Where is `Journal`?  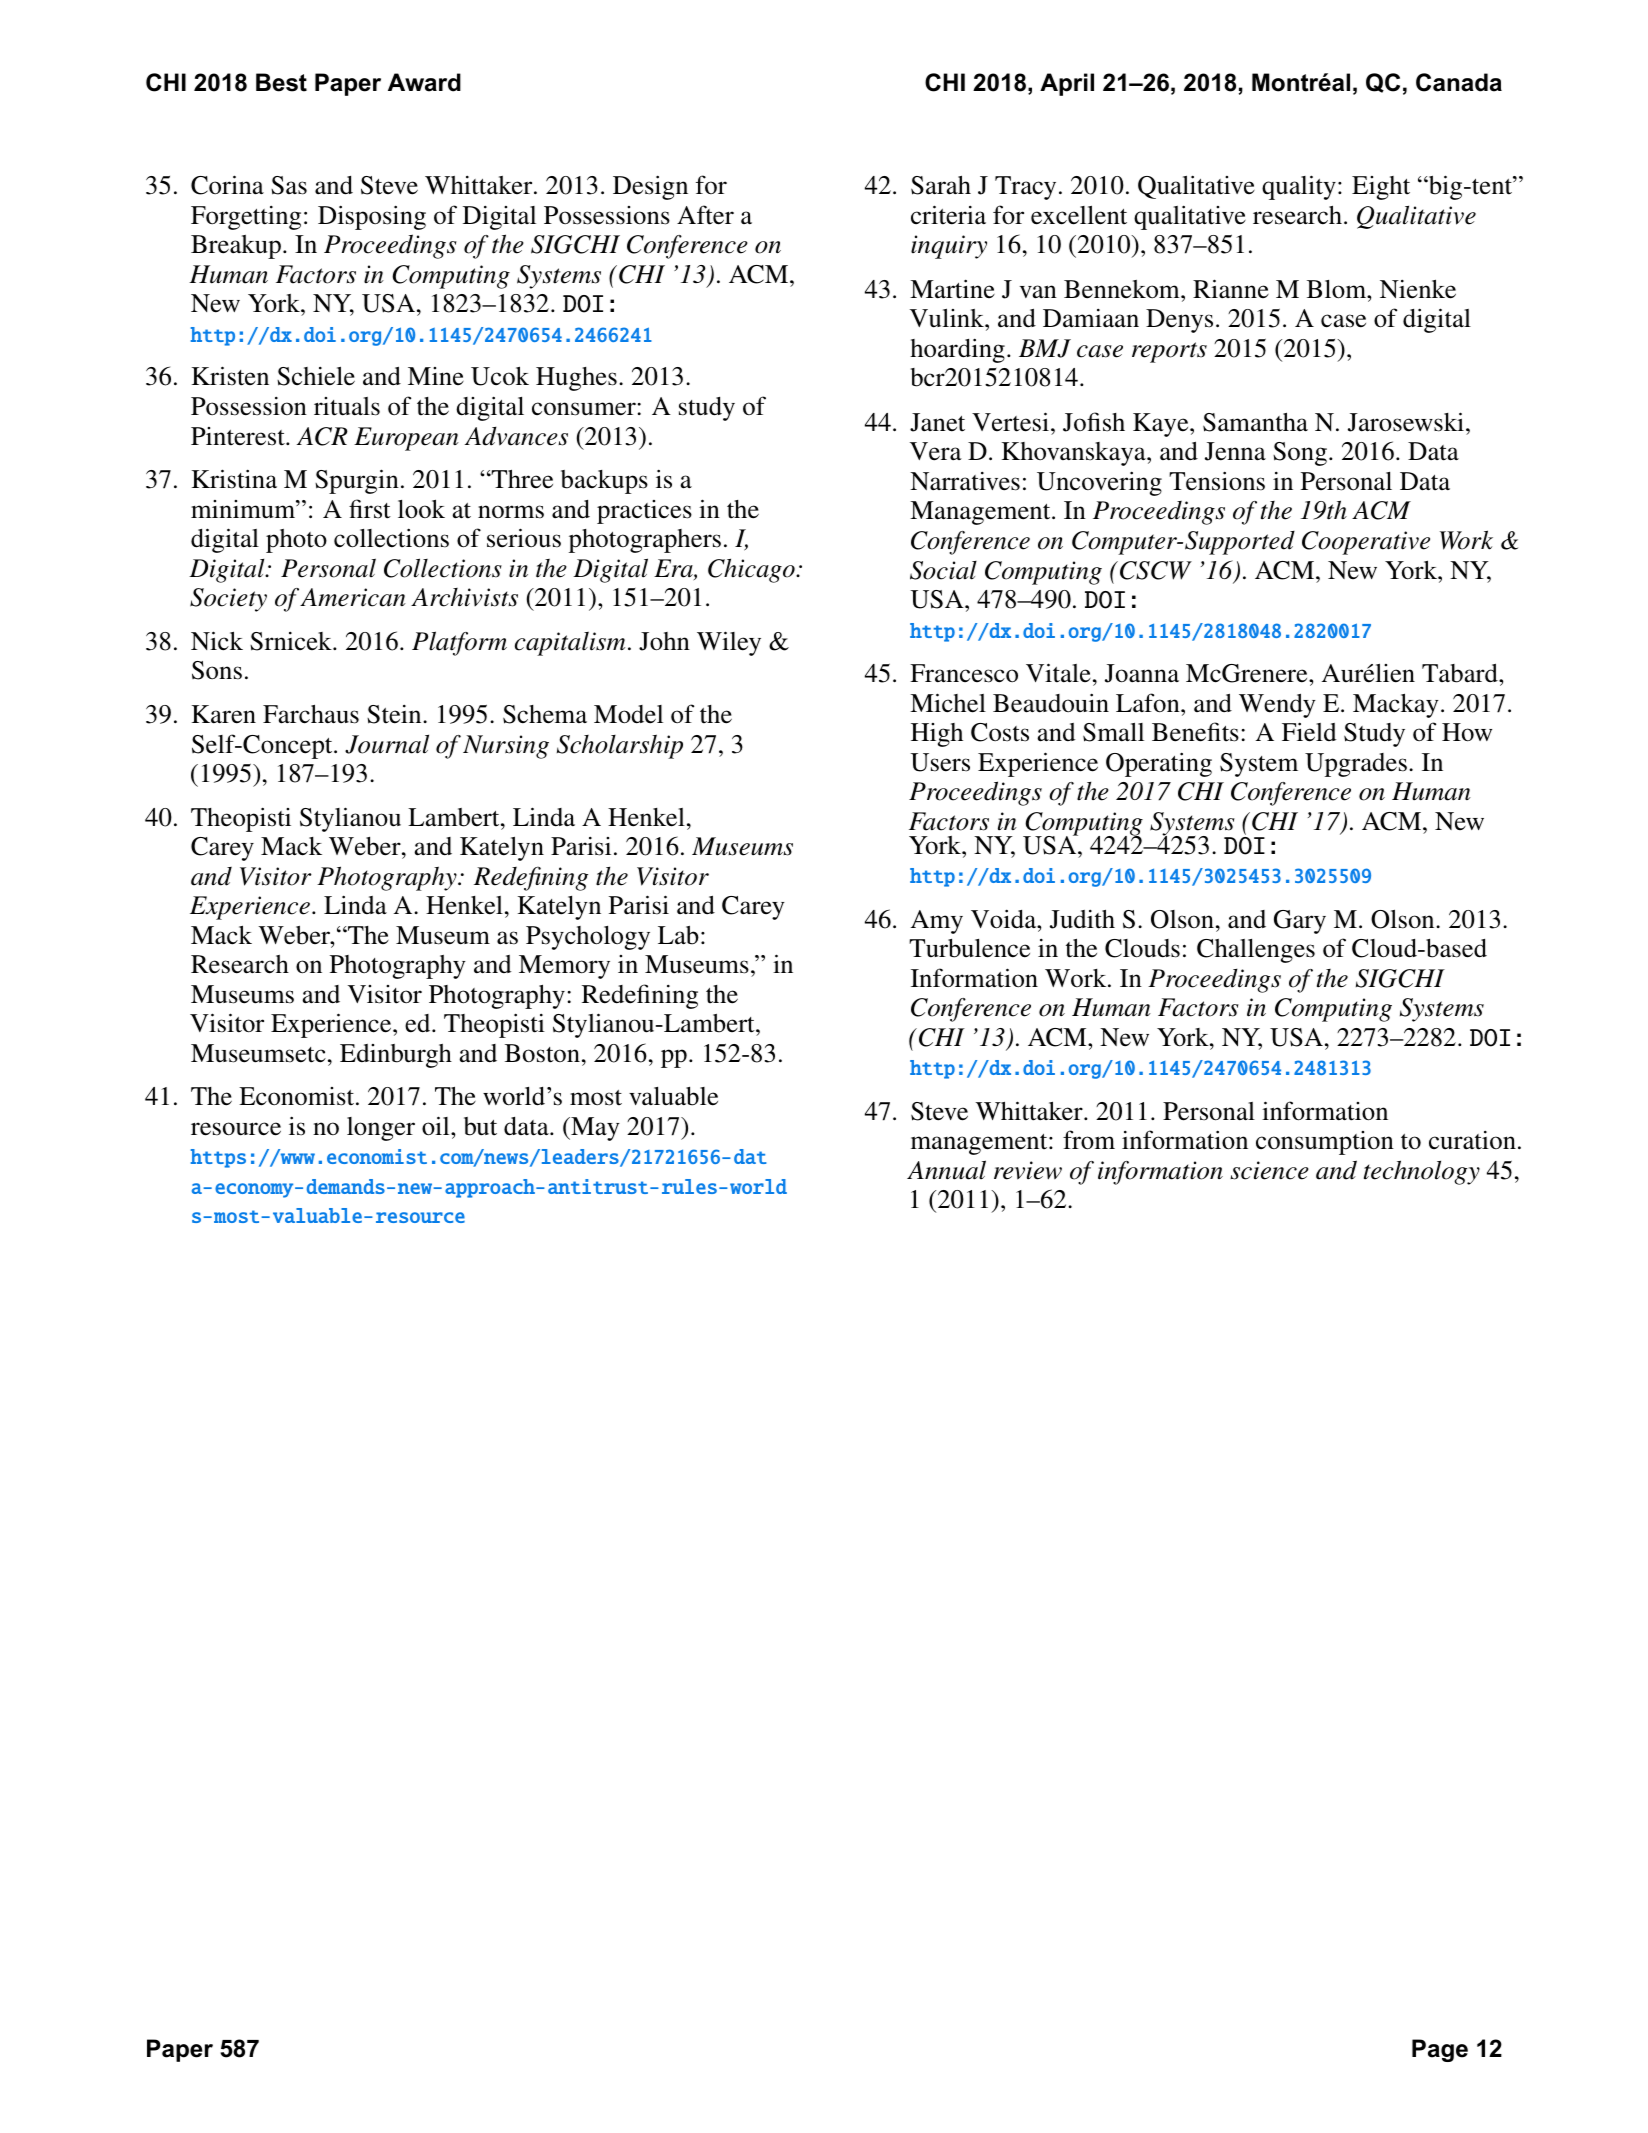 Journal is located at coordinates (387, 744).
